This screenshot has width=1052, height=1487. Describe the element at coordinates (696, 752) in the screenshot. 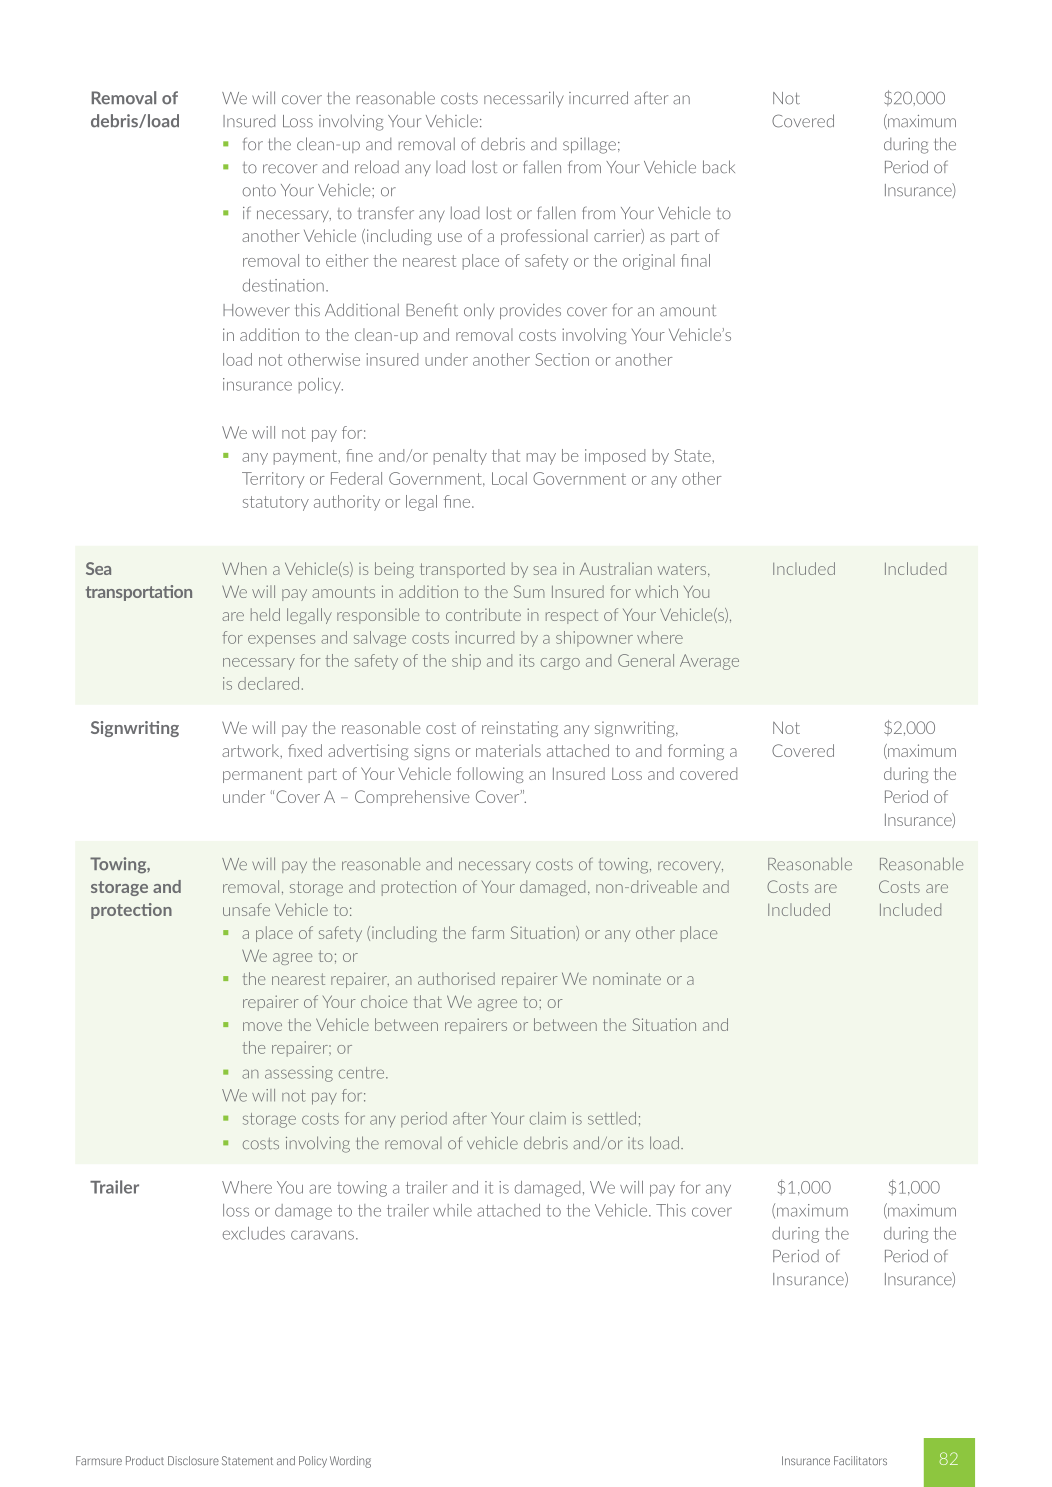

I see `forming` at that location.
